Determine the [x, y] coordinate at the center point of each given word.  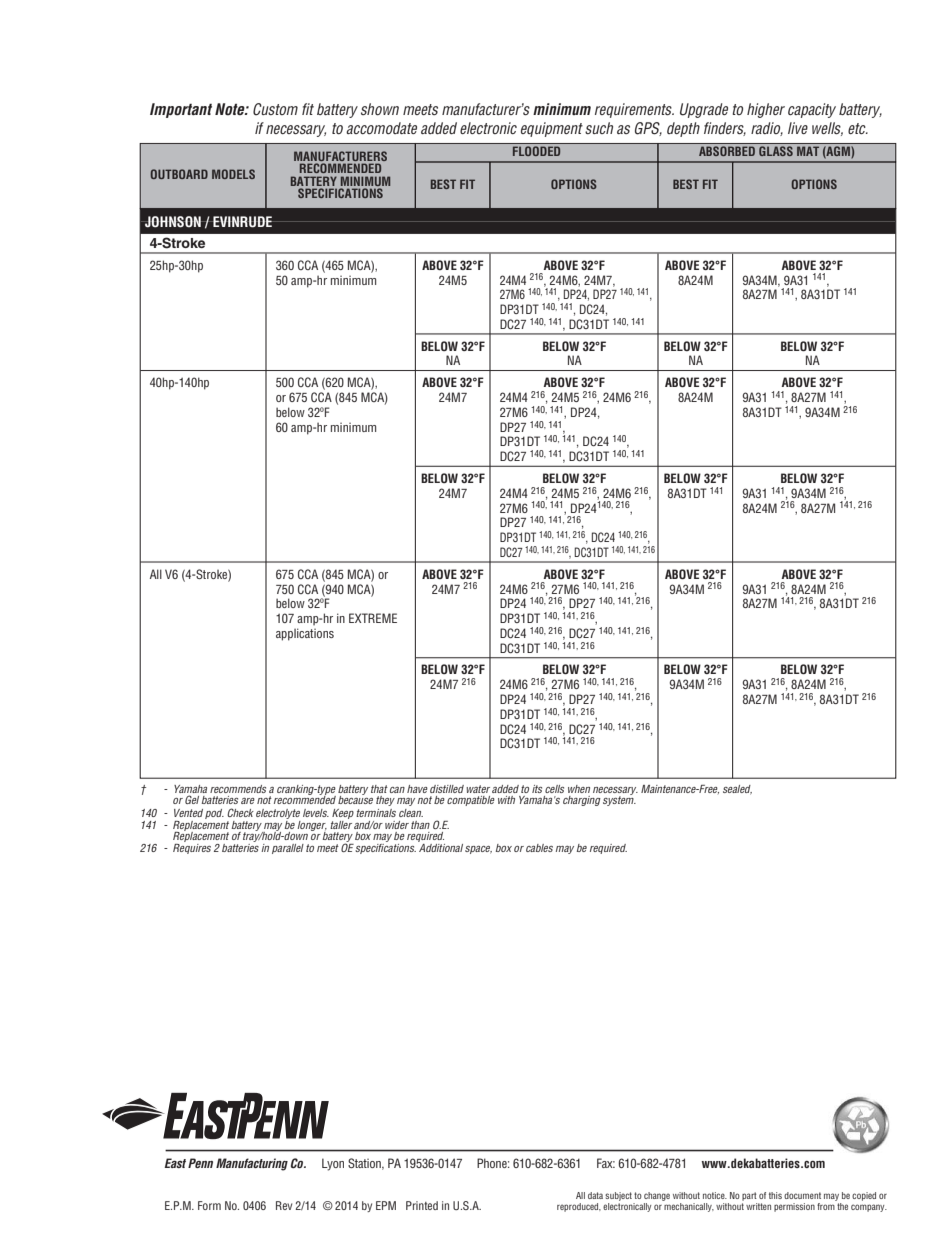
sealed [737, 790]
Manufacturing [252, 1164]
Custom [275, 109]
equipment [552, 129]
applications [305, 634]
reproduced [579, 1207]
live [798, 128]
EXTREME [373, 618]
